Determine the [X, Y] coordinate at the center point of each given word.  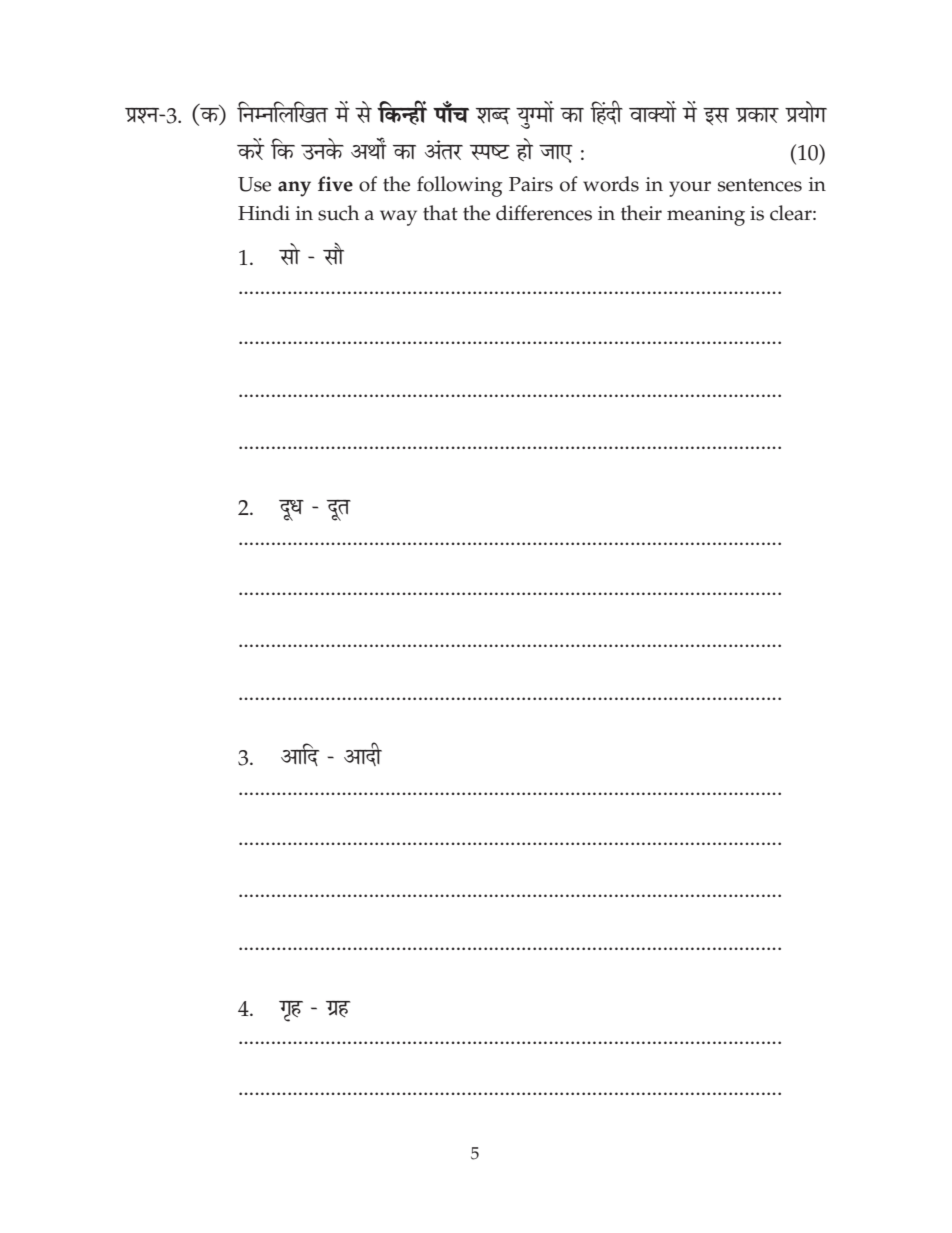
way [398, 218]
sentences [760, 185]
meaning [706, 216]
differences [544, 213]
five [335, 184]
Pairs [531, 184]
